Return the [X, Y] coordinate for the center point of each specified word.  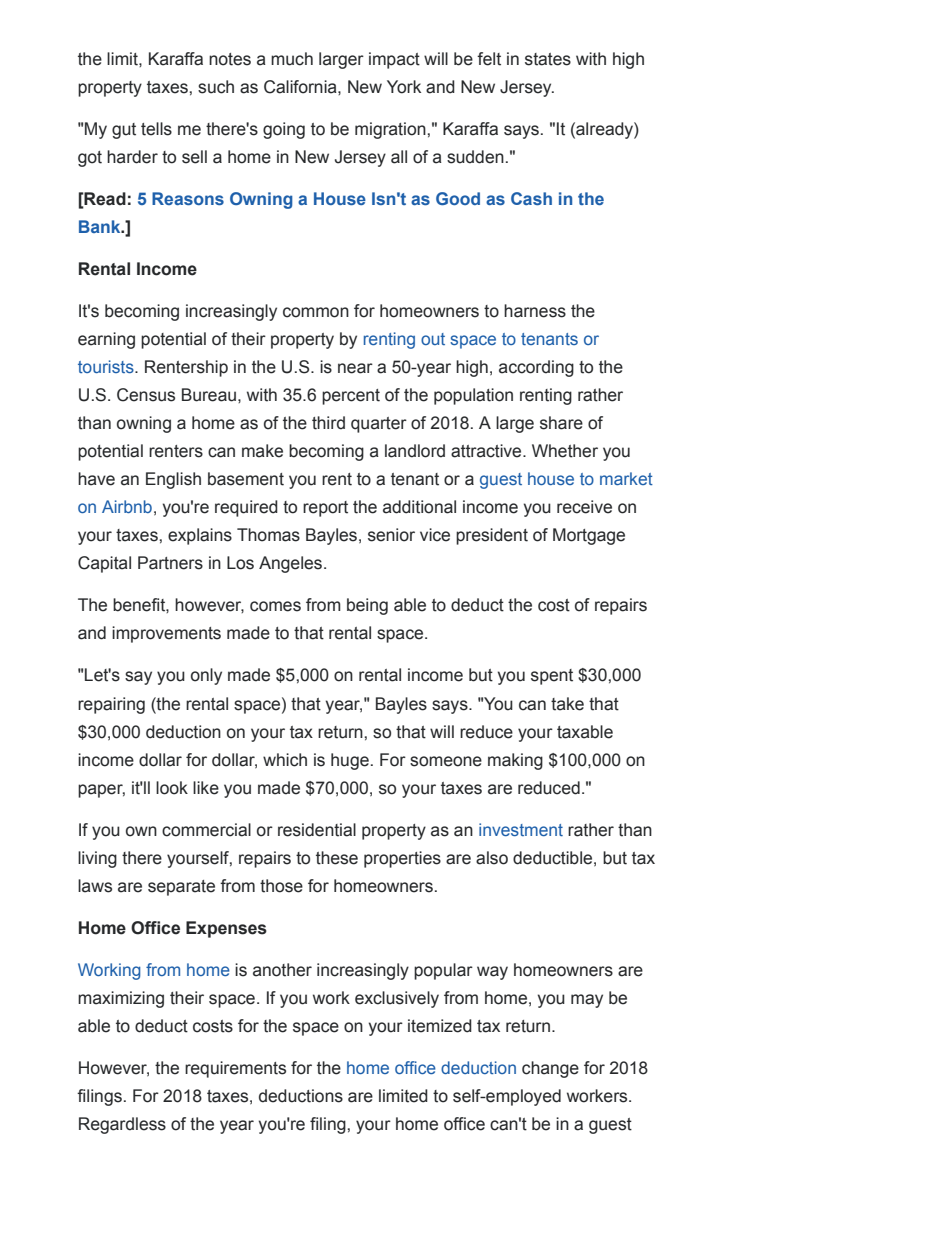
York [404, 87]
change [550, 1069]
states [548, 59]
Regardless [122, 1125]
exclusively [397, 999]
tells [156, 129]
